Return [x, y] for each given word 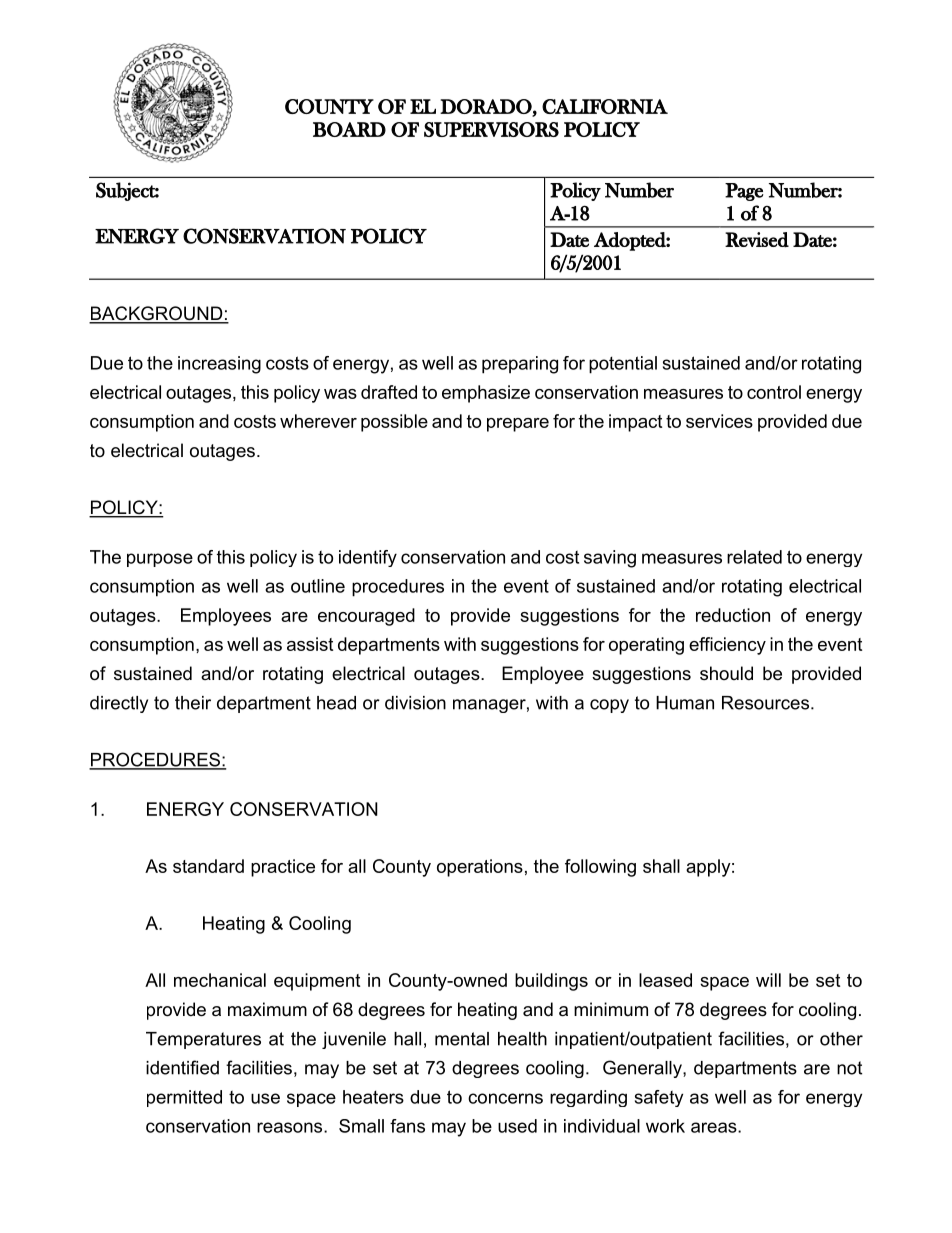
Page [744, 192]
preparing [520, 365]
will [768, 980]
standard [208, 866]
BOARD [349, 129]
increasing [219, 365]
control [774, 392]
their [193, 703]
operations [480, 868]
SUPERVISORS [491, 129]
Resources [767, 703]
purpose [160, 560]
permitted [184, 1098]
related [754, 557]
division [415, 703]
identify [368, 558]
